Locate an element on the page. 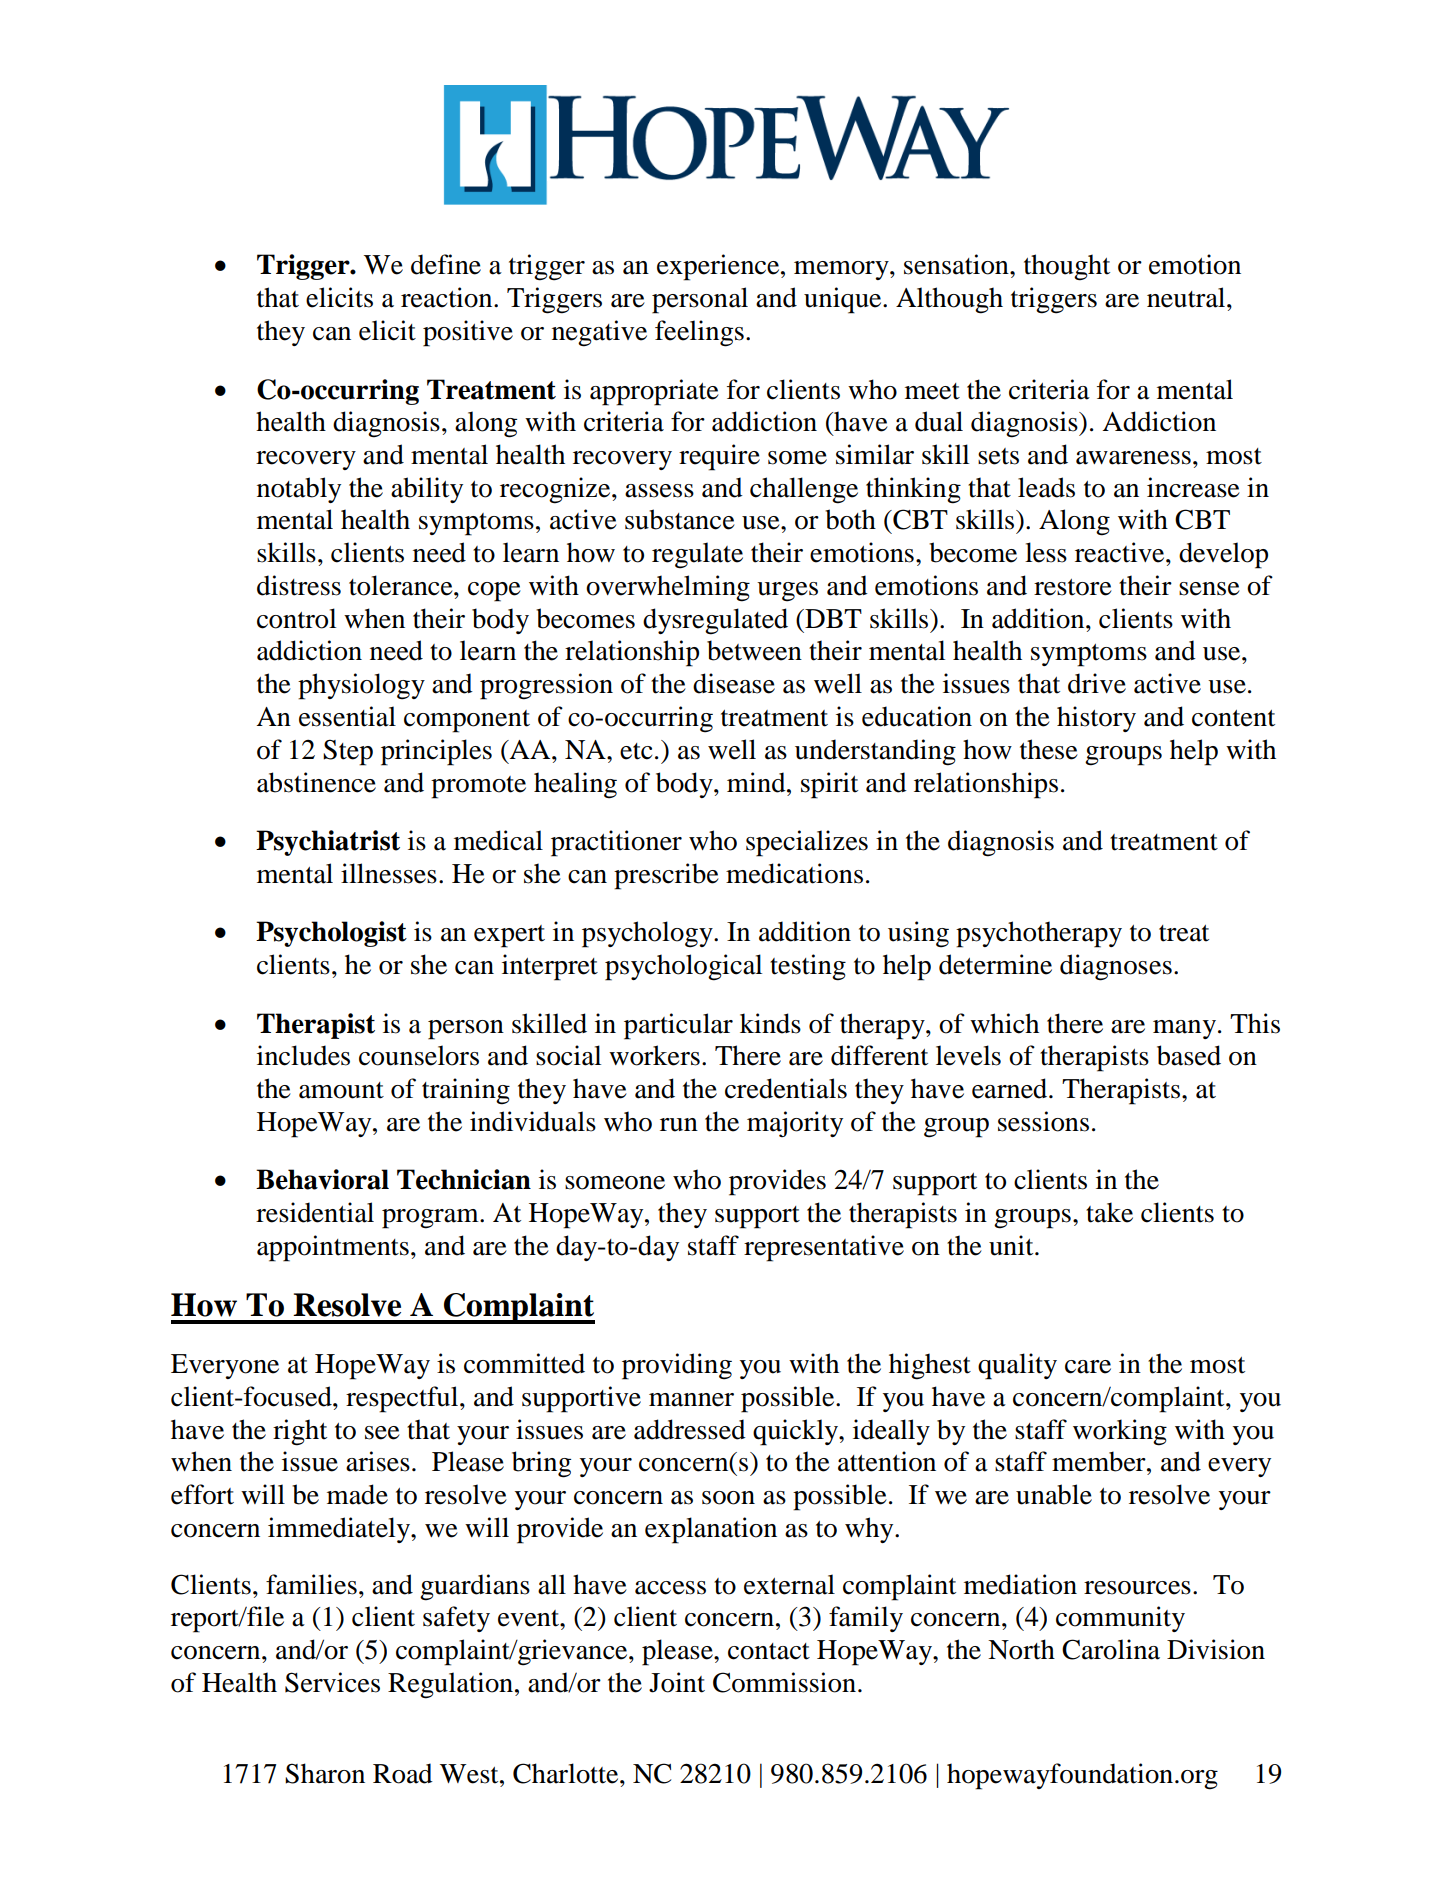  Joint is located at coordinates (677, 1682).
